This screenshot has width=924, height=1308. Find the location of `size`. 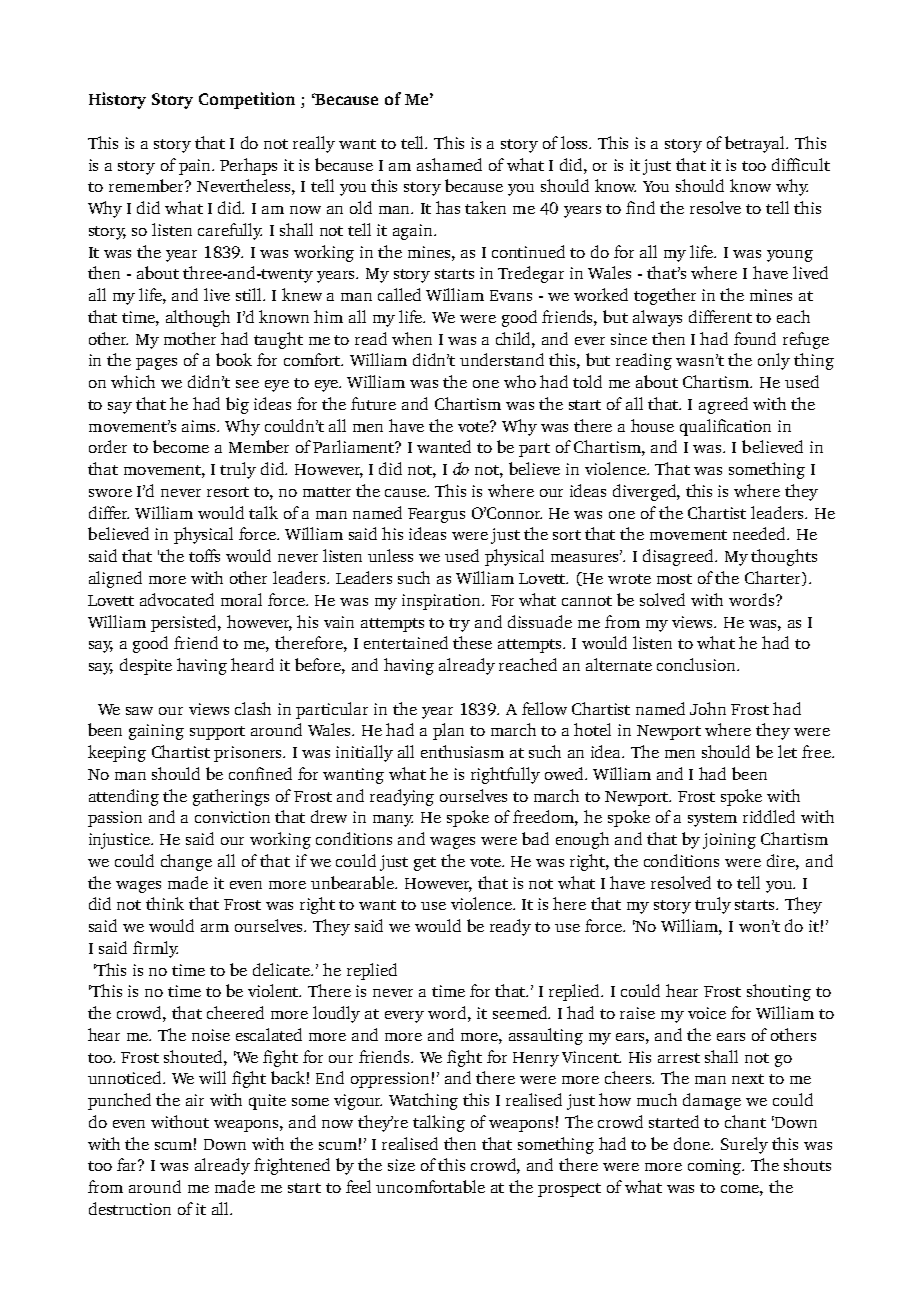

size is located at coordinates (401, 1165).
